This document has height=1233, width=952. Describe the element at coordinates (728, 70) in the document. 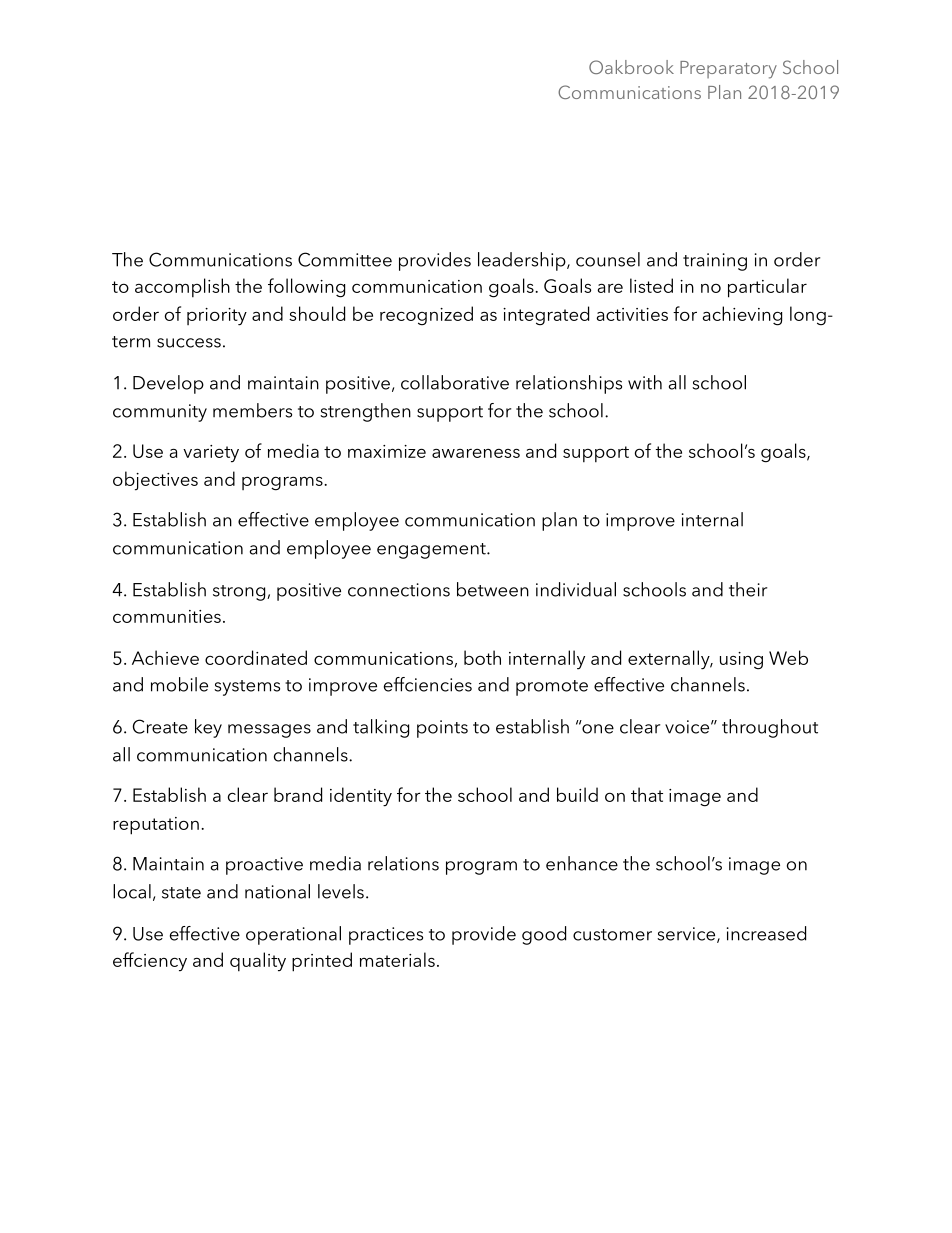

I see `Preparatory` at that location.
